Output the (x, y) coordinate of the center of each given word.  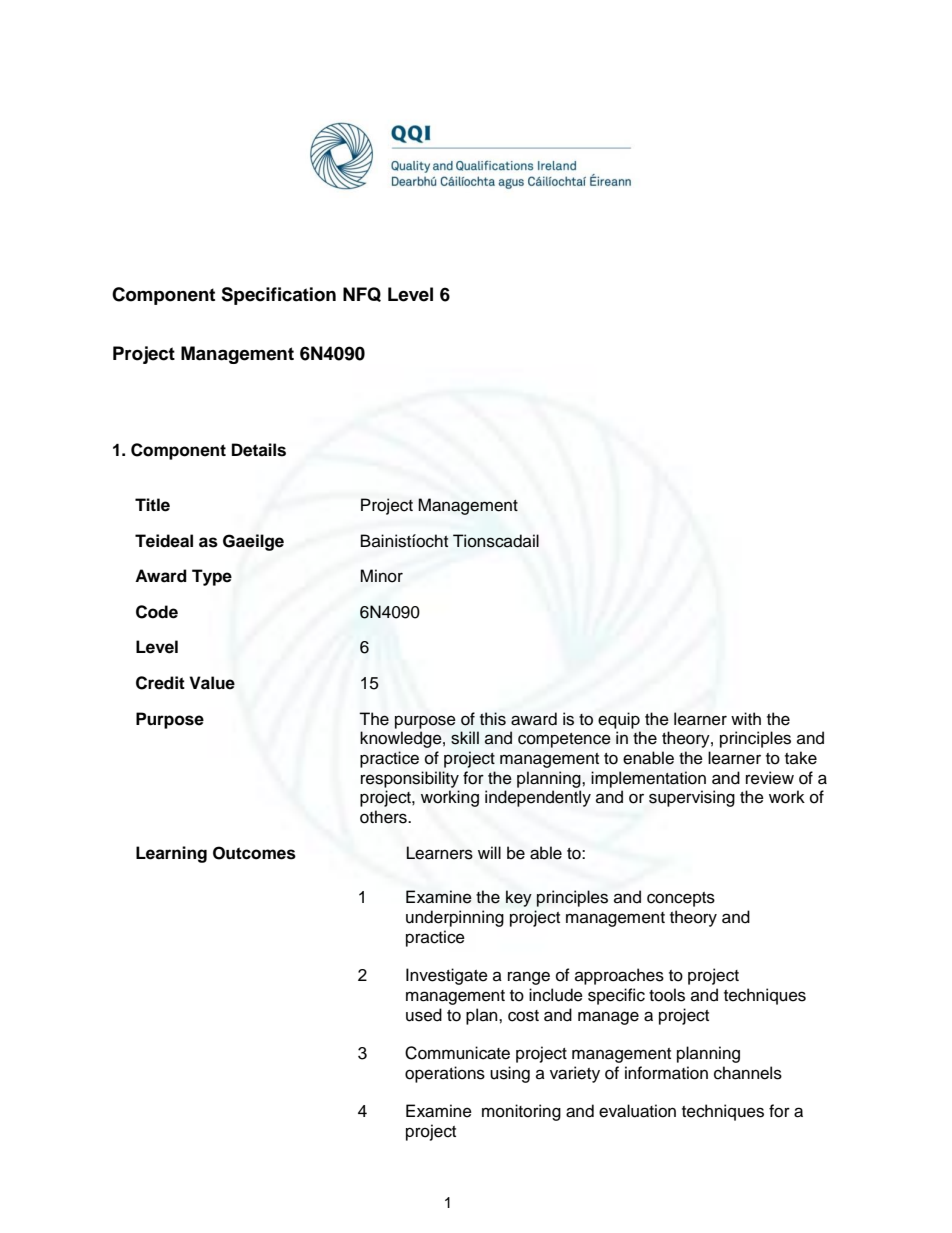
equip (619, 720)
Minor (381, 576)
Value (212, 683)
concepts (681, 899)
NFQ (362, 294)
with (746, 718)
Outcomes (254, 853)
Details (259, 450)
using (510, 1074)
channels (748, 1073)
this (493, 719)
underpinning (455, 918)
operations (445, 1074)
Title (152, 505)
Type (212, 577)
